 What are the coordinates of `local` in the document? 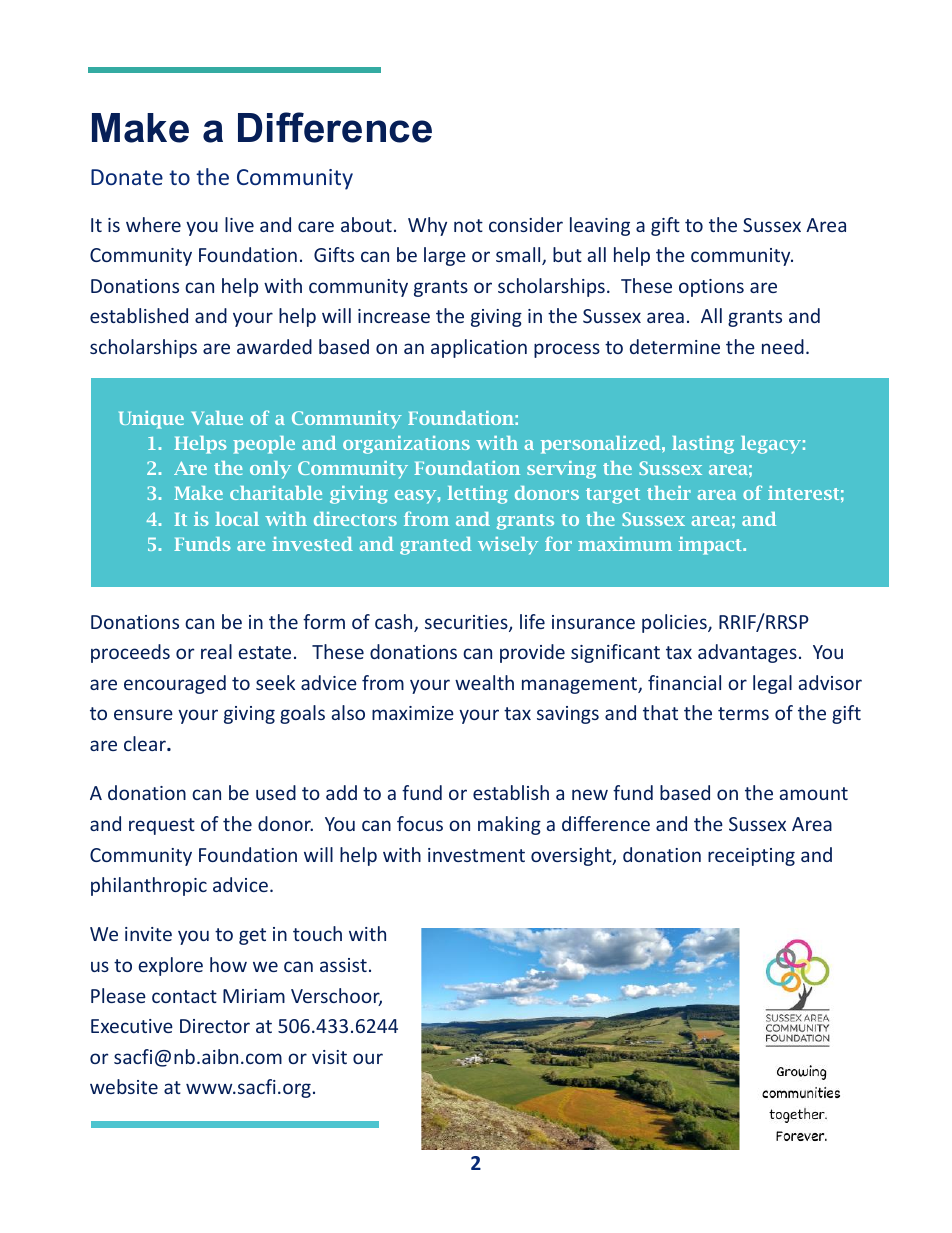 It's located at (237, 519).
